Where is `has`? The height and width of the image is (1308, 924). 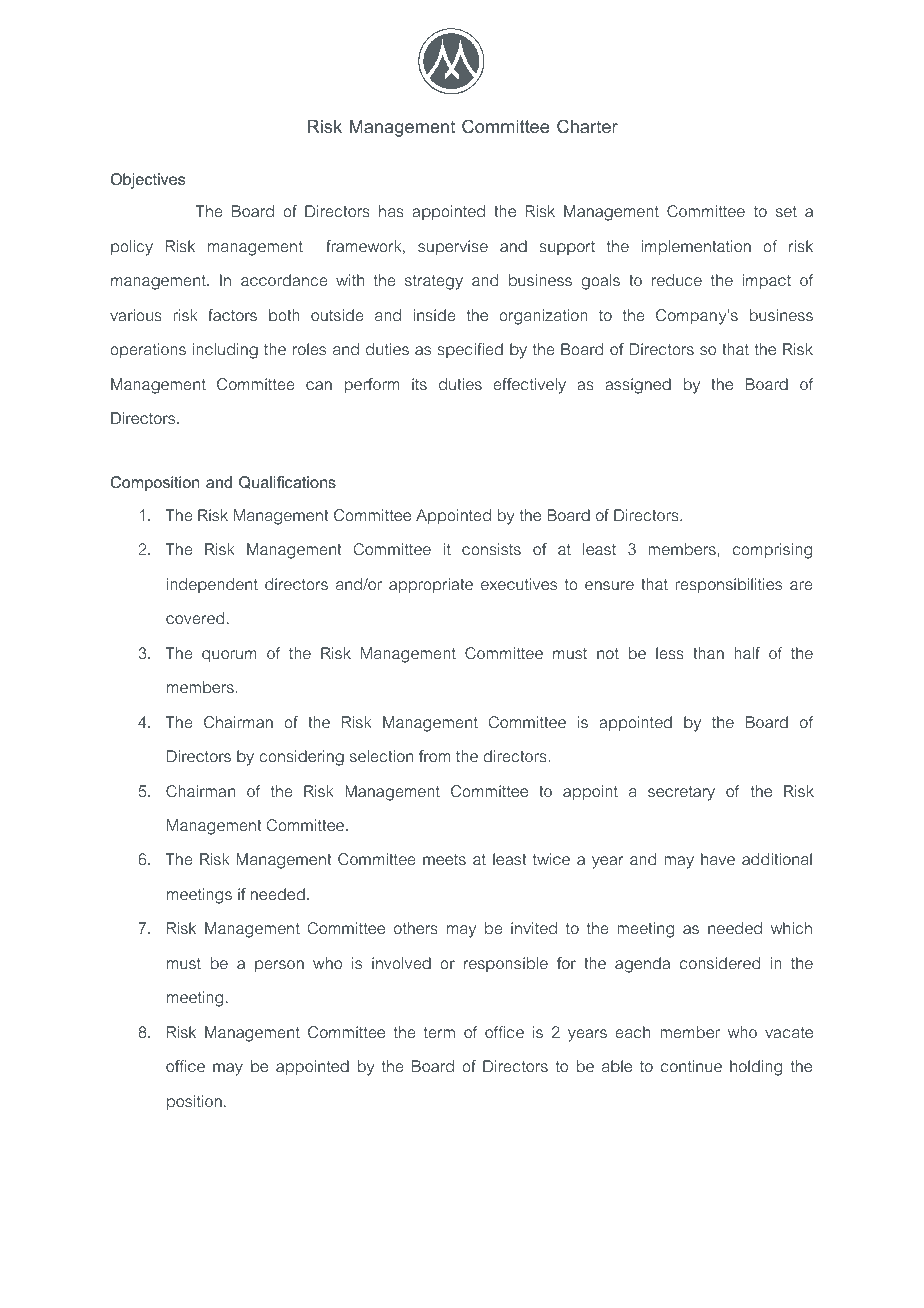
has is located at coordinates (391, 211).
